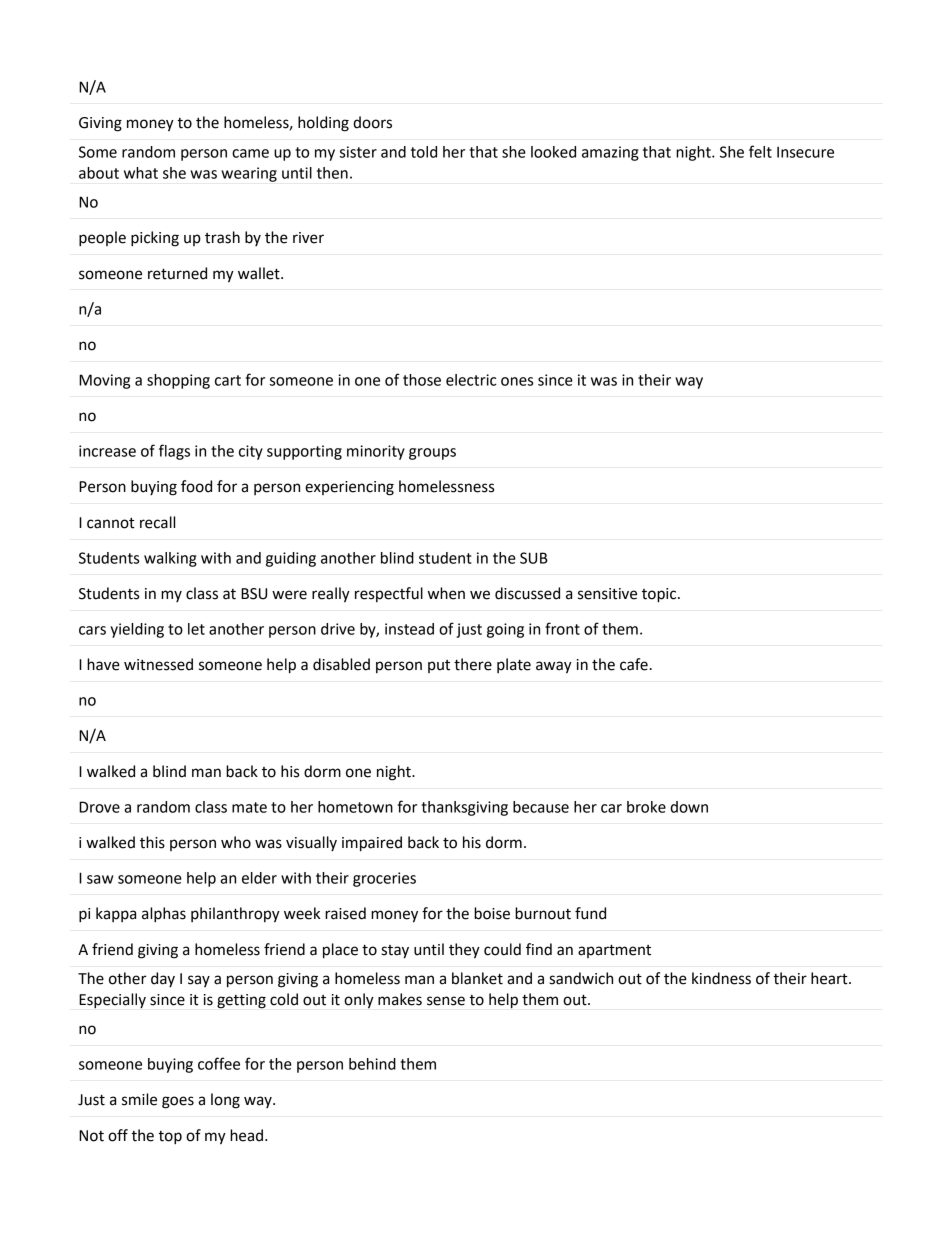 The width and height of the screenshot is (952, 1233). What do you see at coordinates (141, 173) in the screenshot?
I see `what` at bounding box center [141, 173].
